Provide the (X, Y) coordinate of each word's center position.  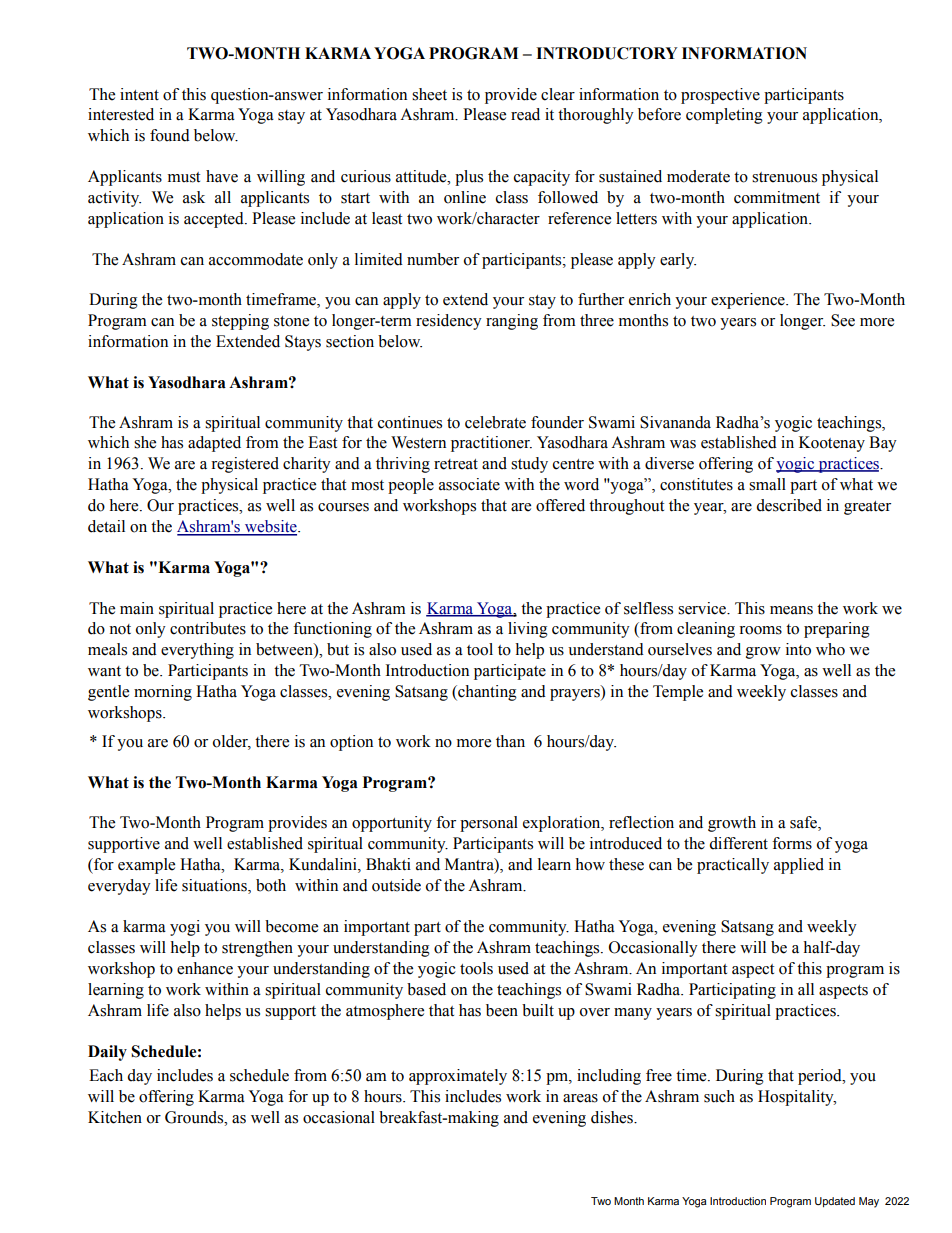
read (525, 114)
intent (139, 94)
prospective (720, 96)
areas (580, 1098)
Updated (835, 1202)
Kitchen (115, 1117)
